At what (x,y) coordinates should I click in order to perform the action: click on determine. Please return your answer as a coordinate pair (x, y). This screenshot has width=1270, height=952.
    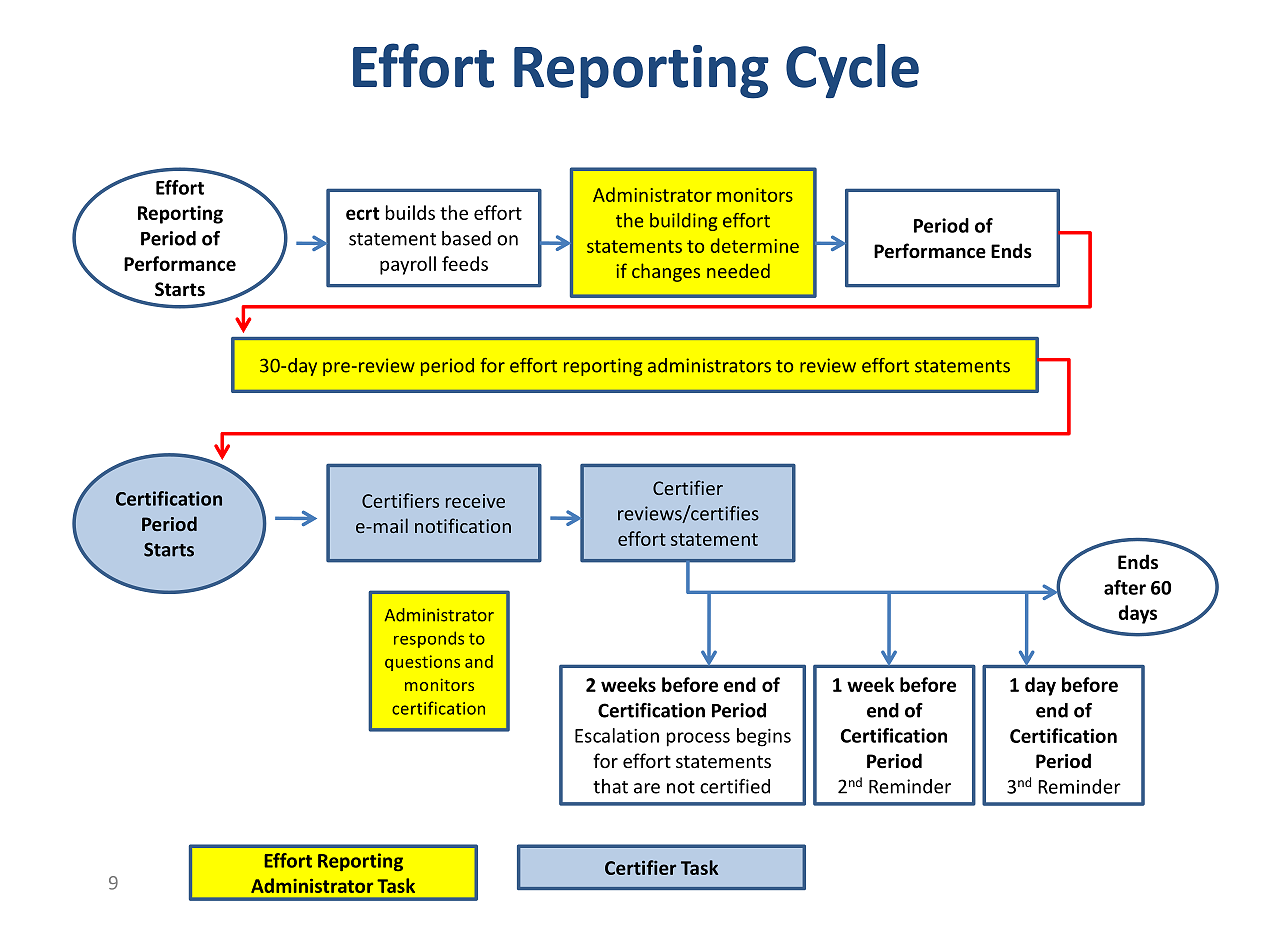
    Looking at the image, I should click on (755, 245).
